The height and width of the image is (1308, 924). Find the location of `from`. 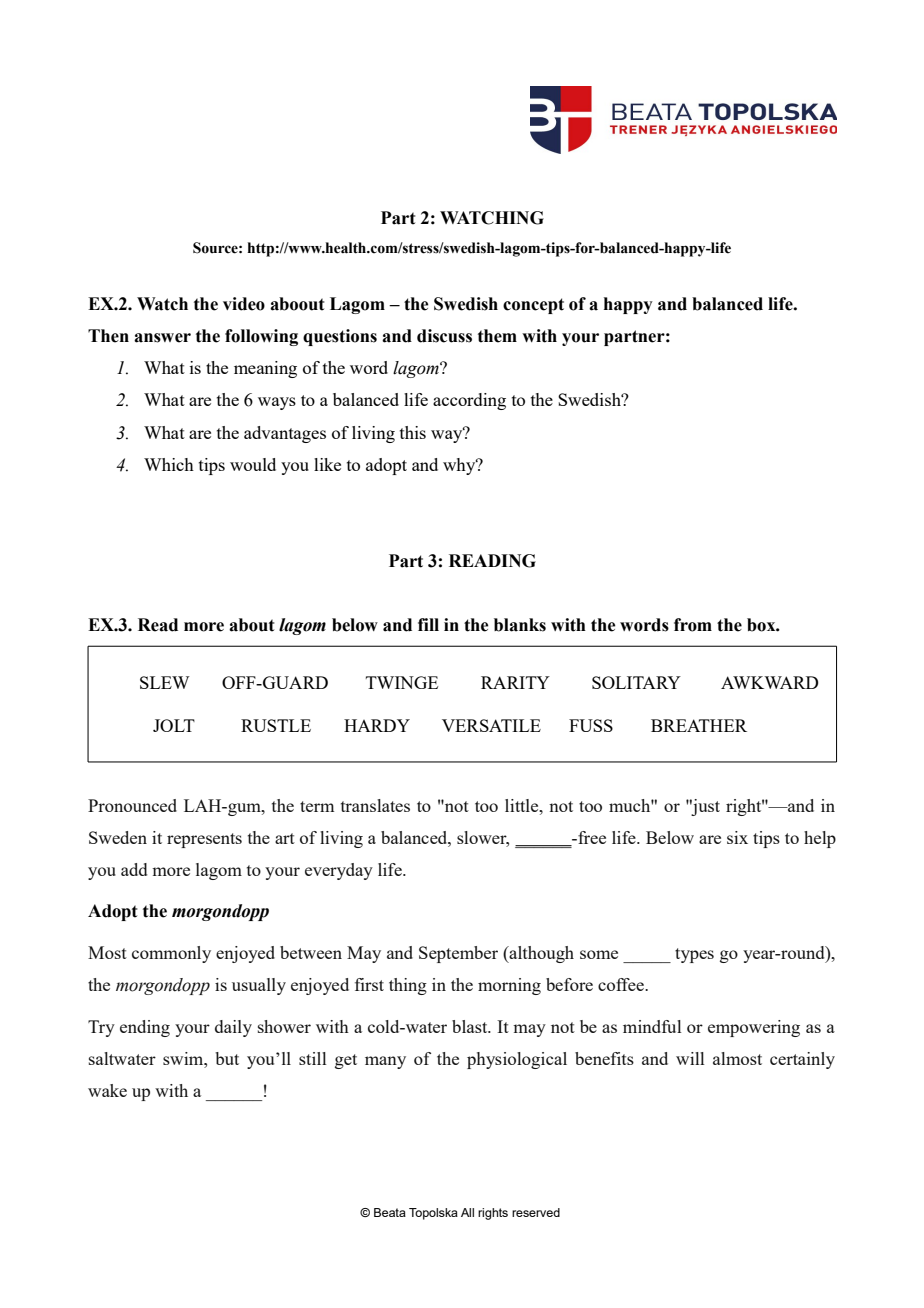

from is located at coordinates (693, 625).
